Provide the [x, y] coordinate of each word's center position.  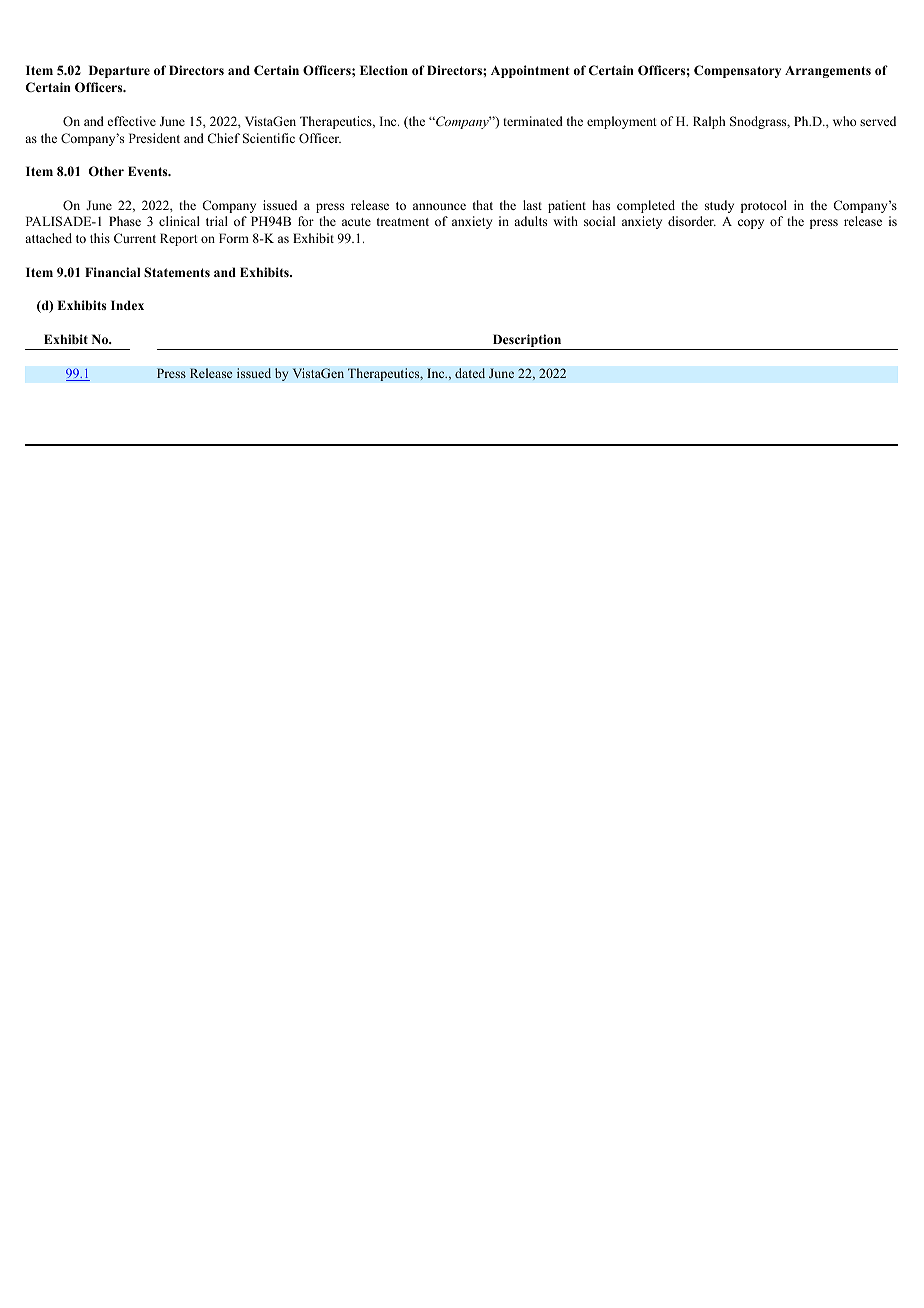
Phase [125, 221]
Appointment [530, 71]
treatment [403, 222]
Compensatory [737, 71]
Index [127, 305]
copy [751, 224]
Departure [119, 71]
